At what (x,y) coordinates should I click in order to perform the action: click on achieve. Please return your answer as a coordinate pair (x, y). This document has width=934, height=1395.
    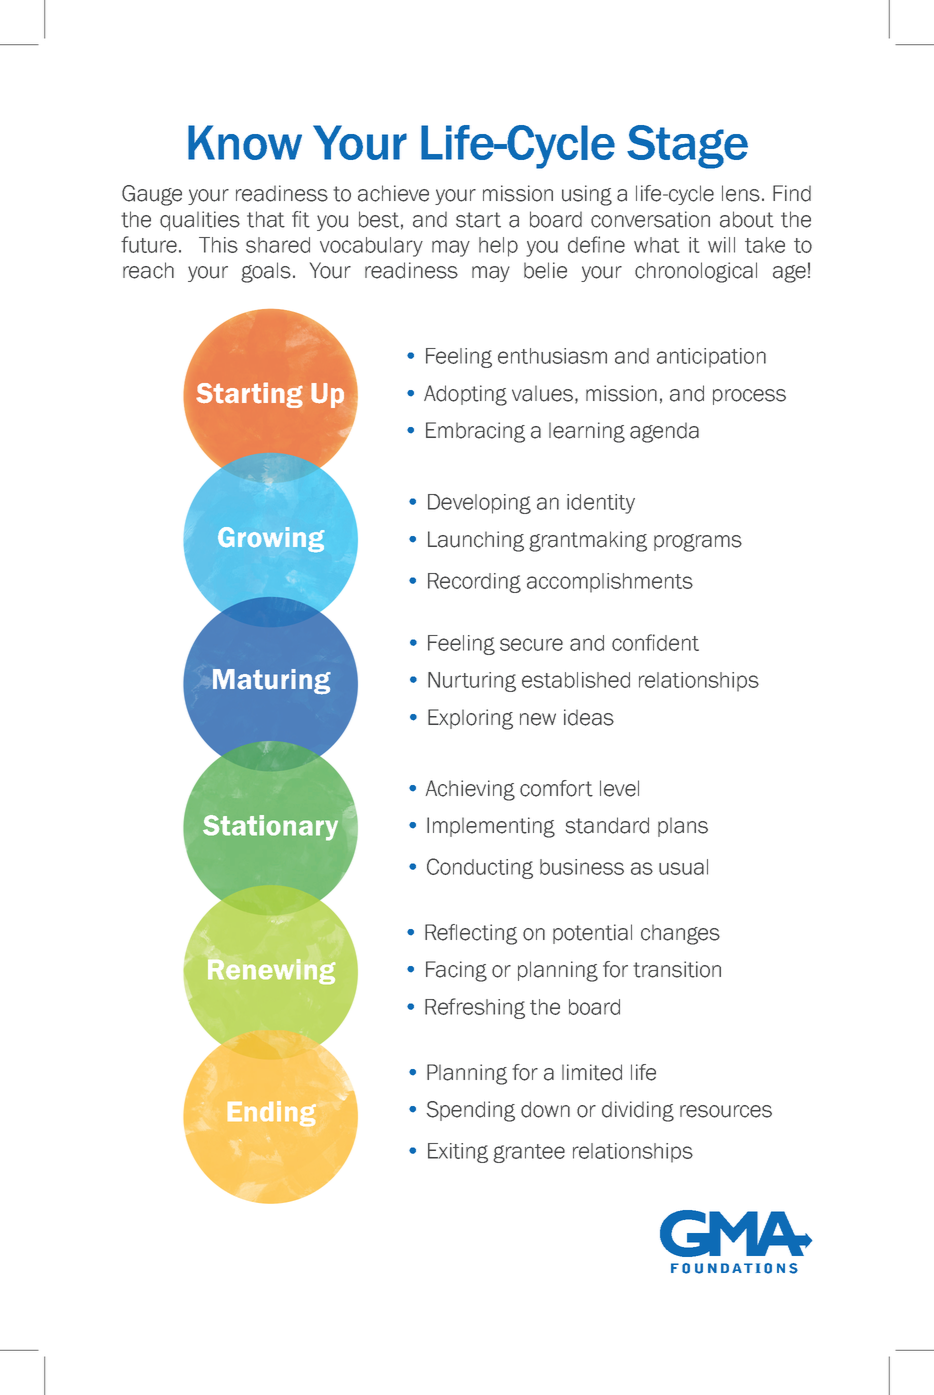
    Looking at the image, I should click on (393, 193).
